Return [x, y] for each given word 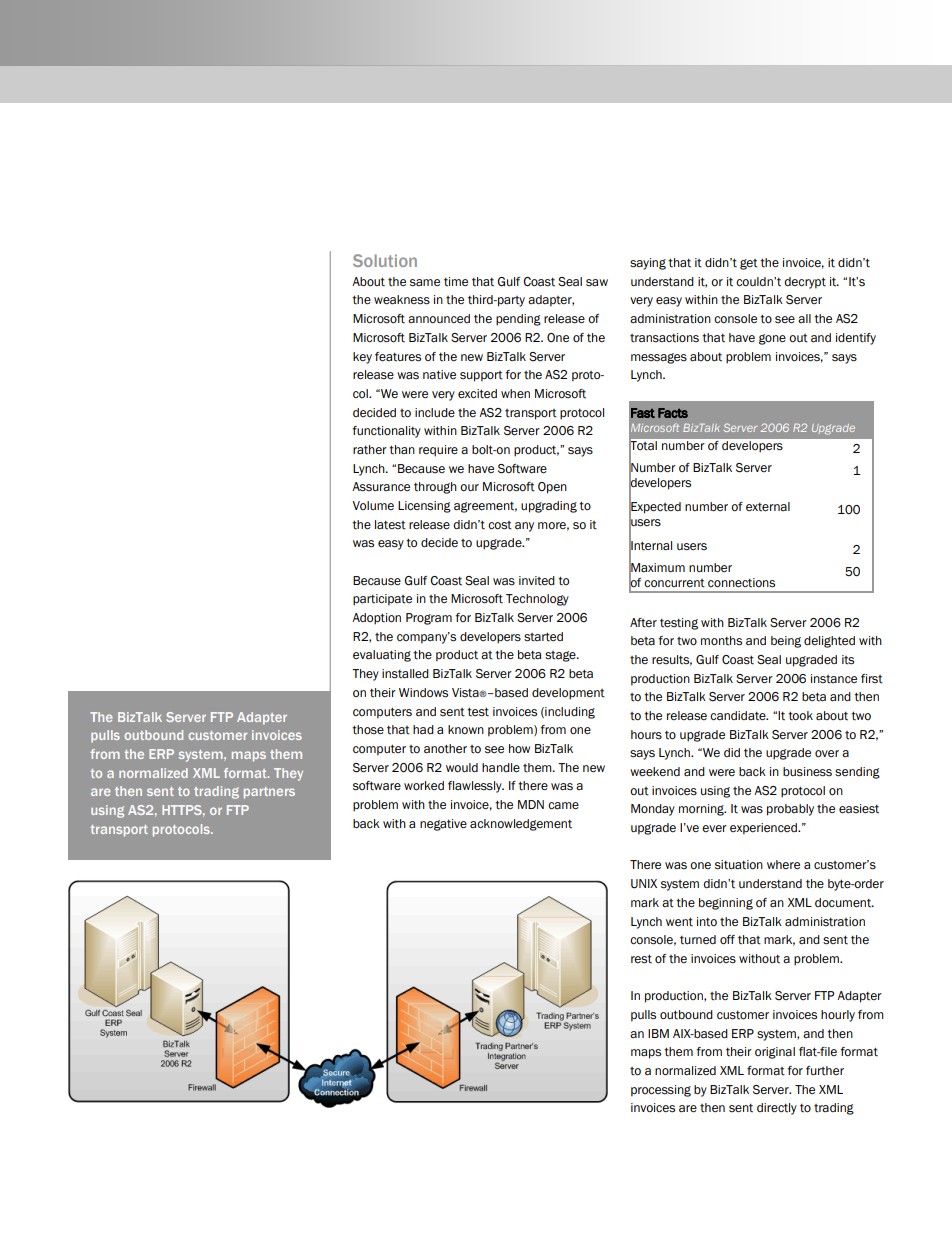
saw [597, 283]
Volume [373, 505]
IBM [658, 1033]
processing [661, 1091]
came [563, 806]
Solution [385, 260]
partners [269, 793]
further [825, 1071]
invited [537, 581]
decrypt [805, 283]
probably [790, 810]
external [768, 507]
